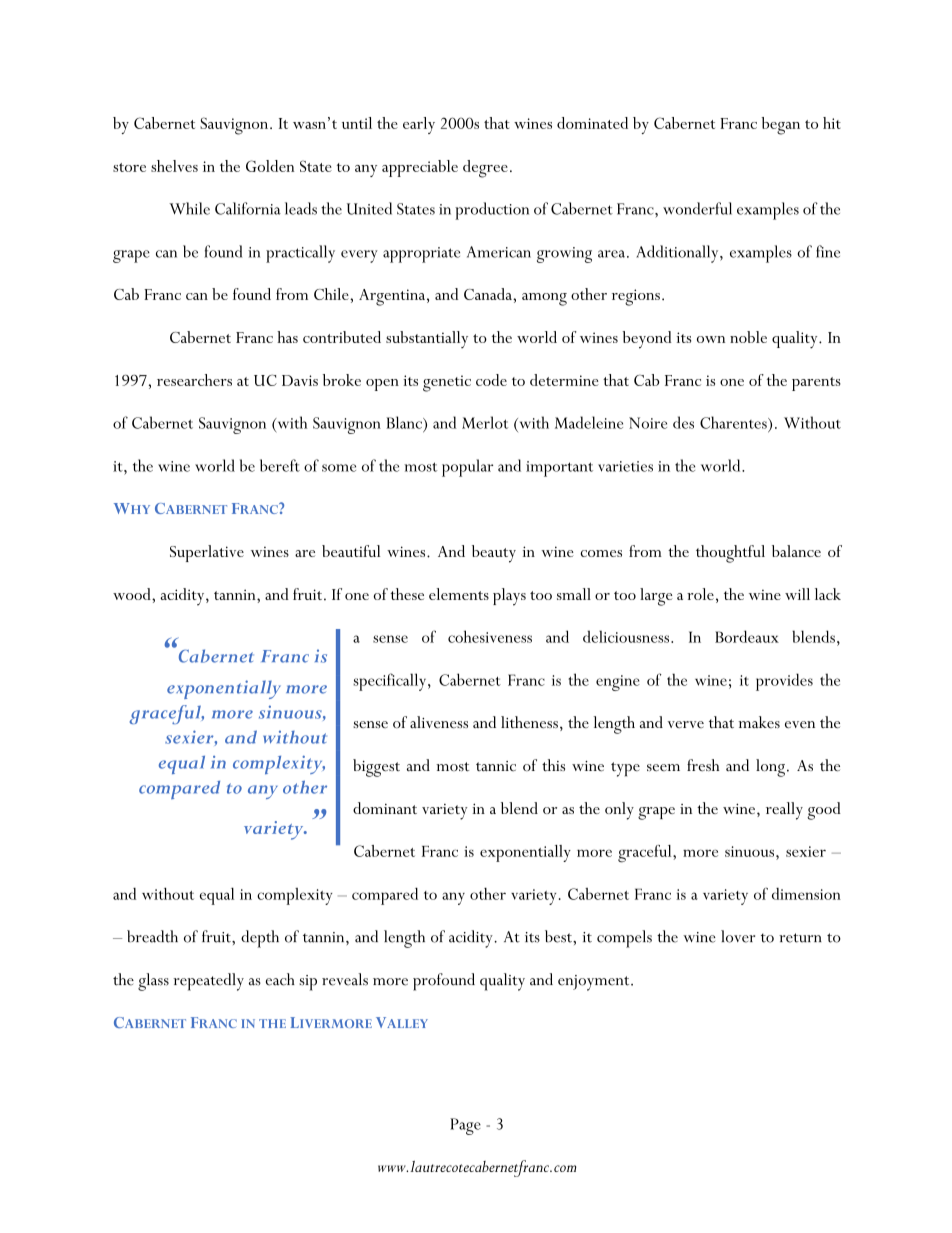 This page has height=1233, width=952. I want to click on code, so click(491, 380).
